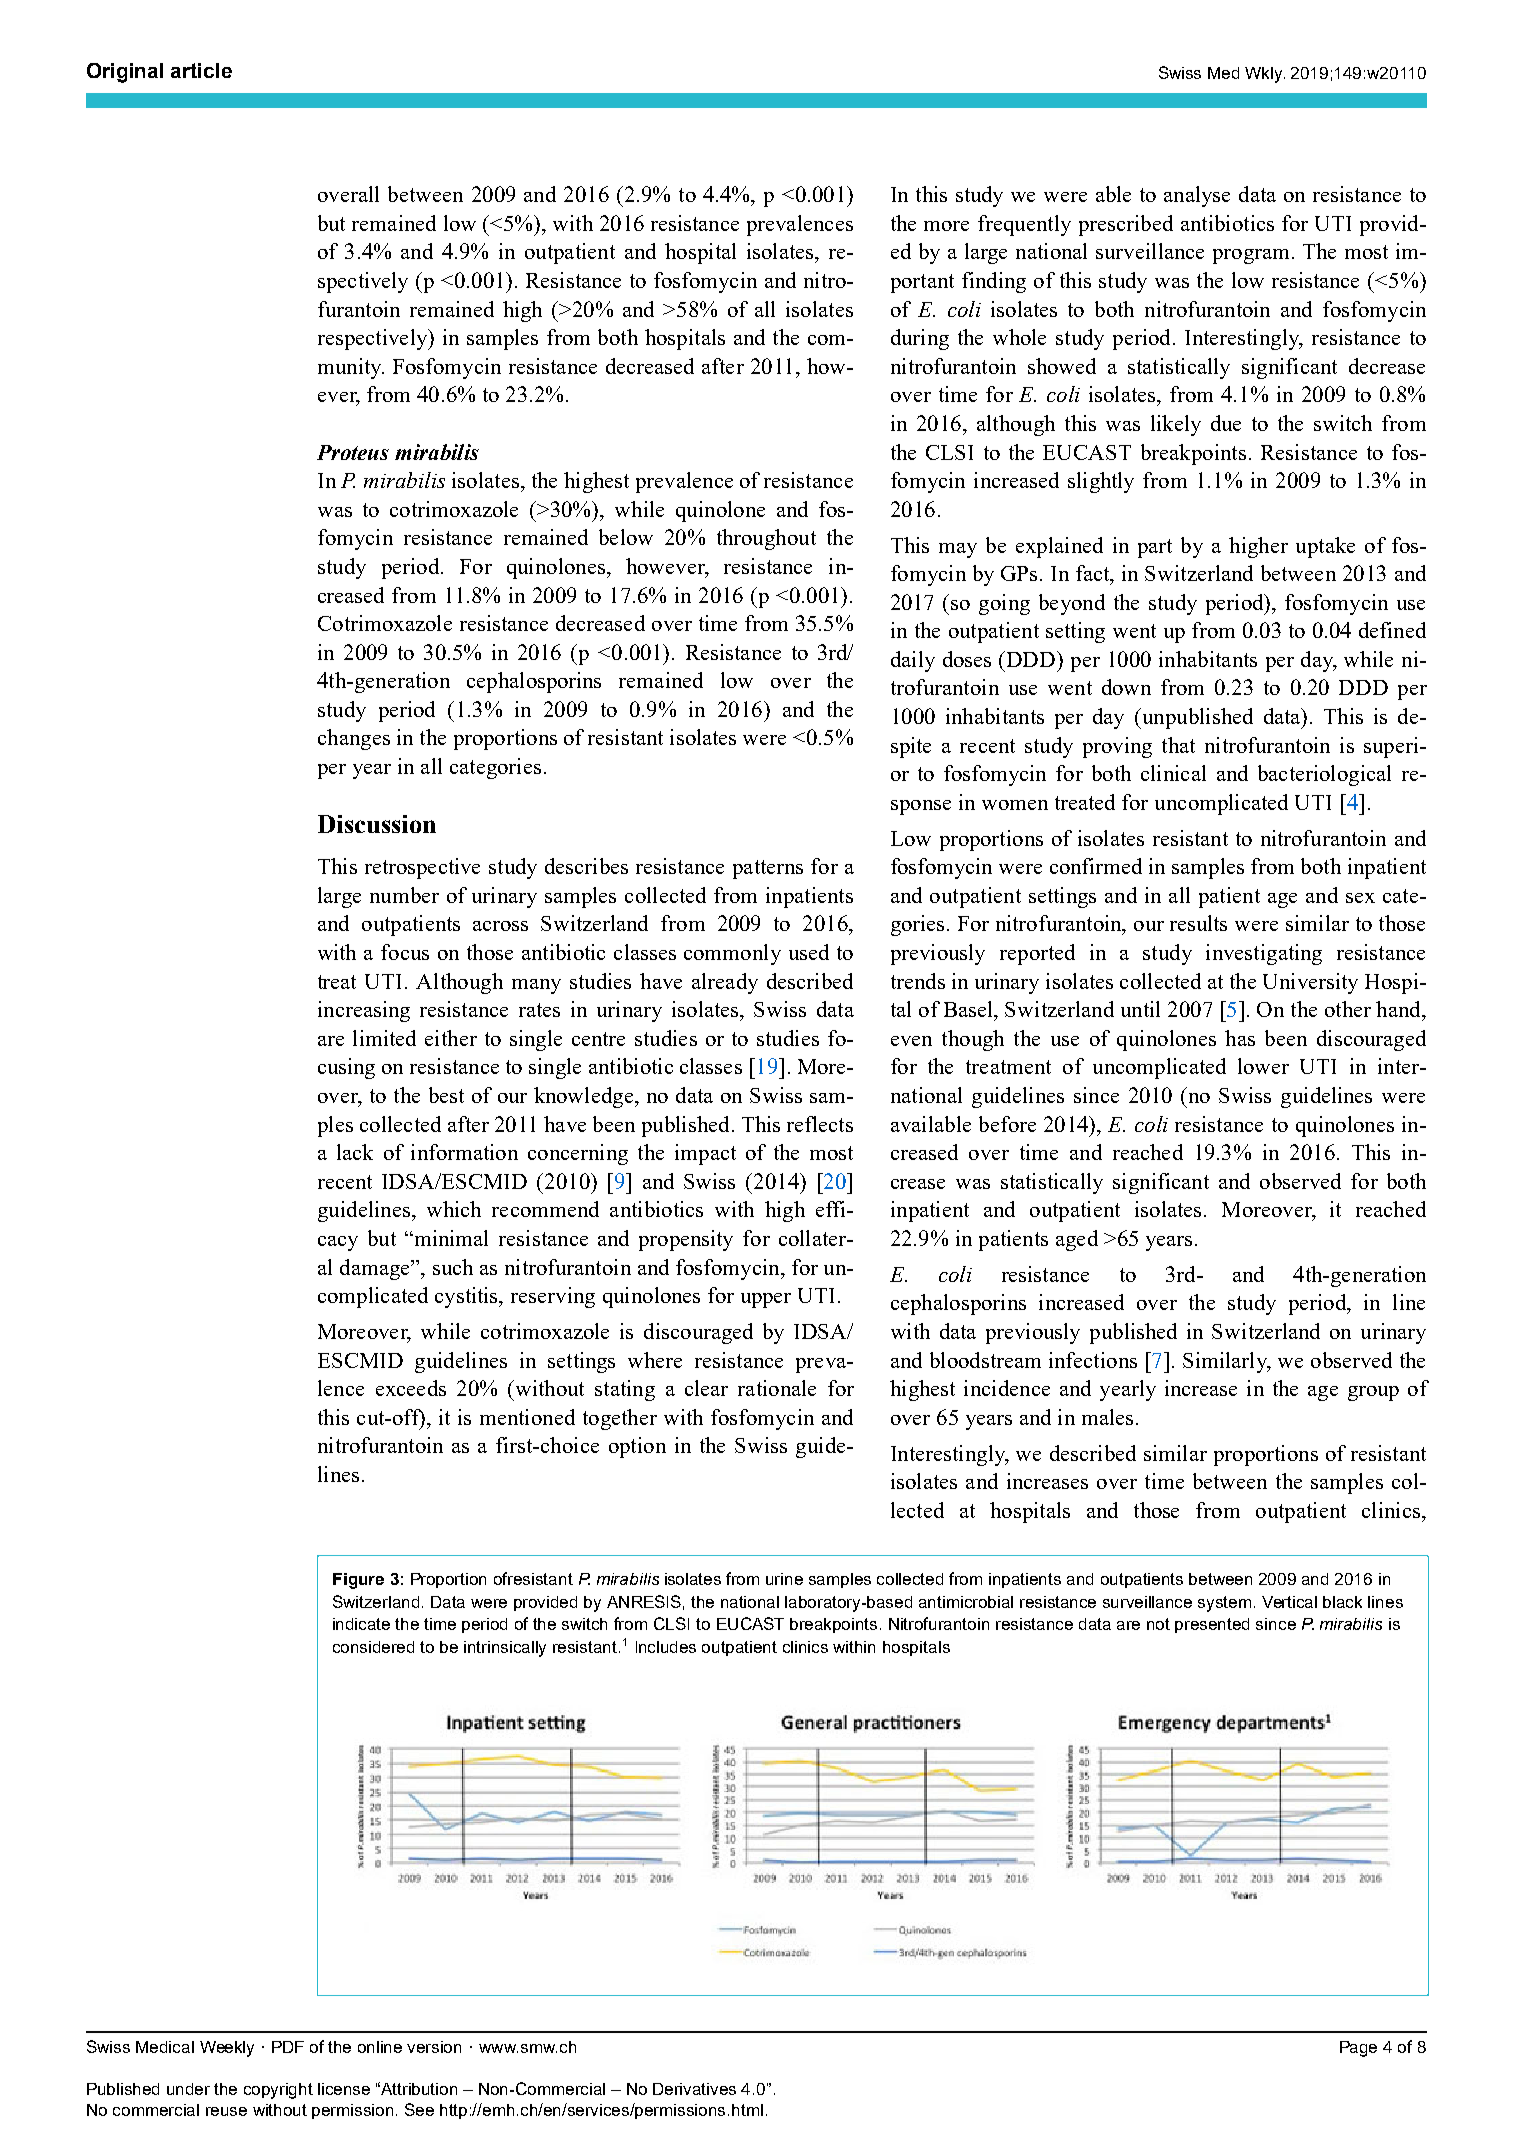 The image size is (1513, 2140). Describe the element at coordinates (1224, 1604) in the image. I see `system` at that location.
